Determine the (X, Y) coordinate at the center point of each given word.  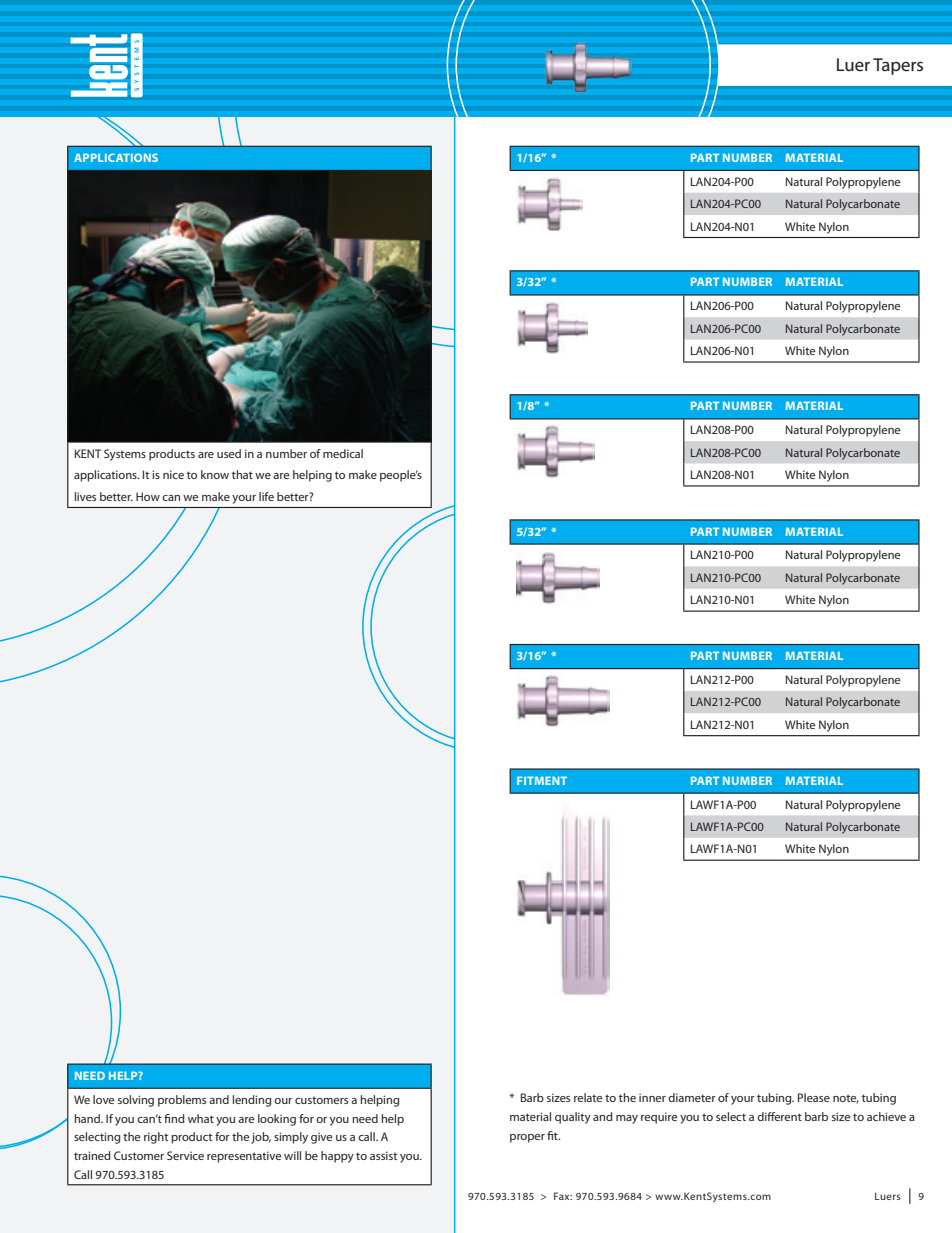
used (229, 453)
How (148, 496)
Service (185, 1155)
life (266, 496)
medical (343, 453)
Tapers (898, 66)
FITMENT (542, 780)
